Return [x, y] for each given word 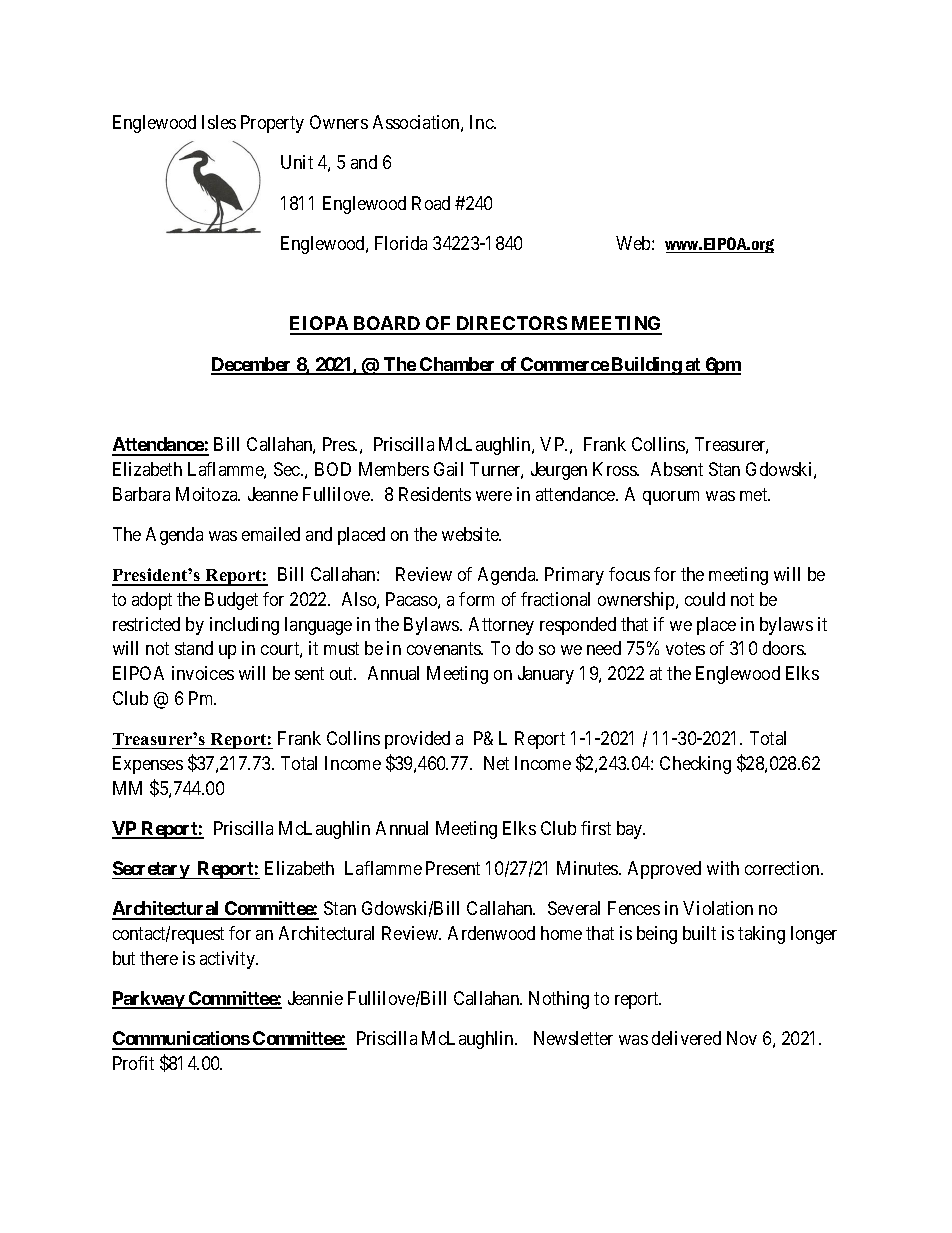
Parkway [149, 1000]
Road [431, 203]
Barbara [141, 494]
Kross [615, 469]
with [723, 868]
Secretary [151, 870]
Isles [219, 122]
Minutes [588, 868]
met [755, 494]
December [252, 365]
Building [646, 366]
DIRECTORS [511, 325]
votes [685, 649]
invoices [203, 673]
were [494, 496]
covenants [444, 649]
